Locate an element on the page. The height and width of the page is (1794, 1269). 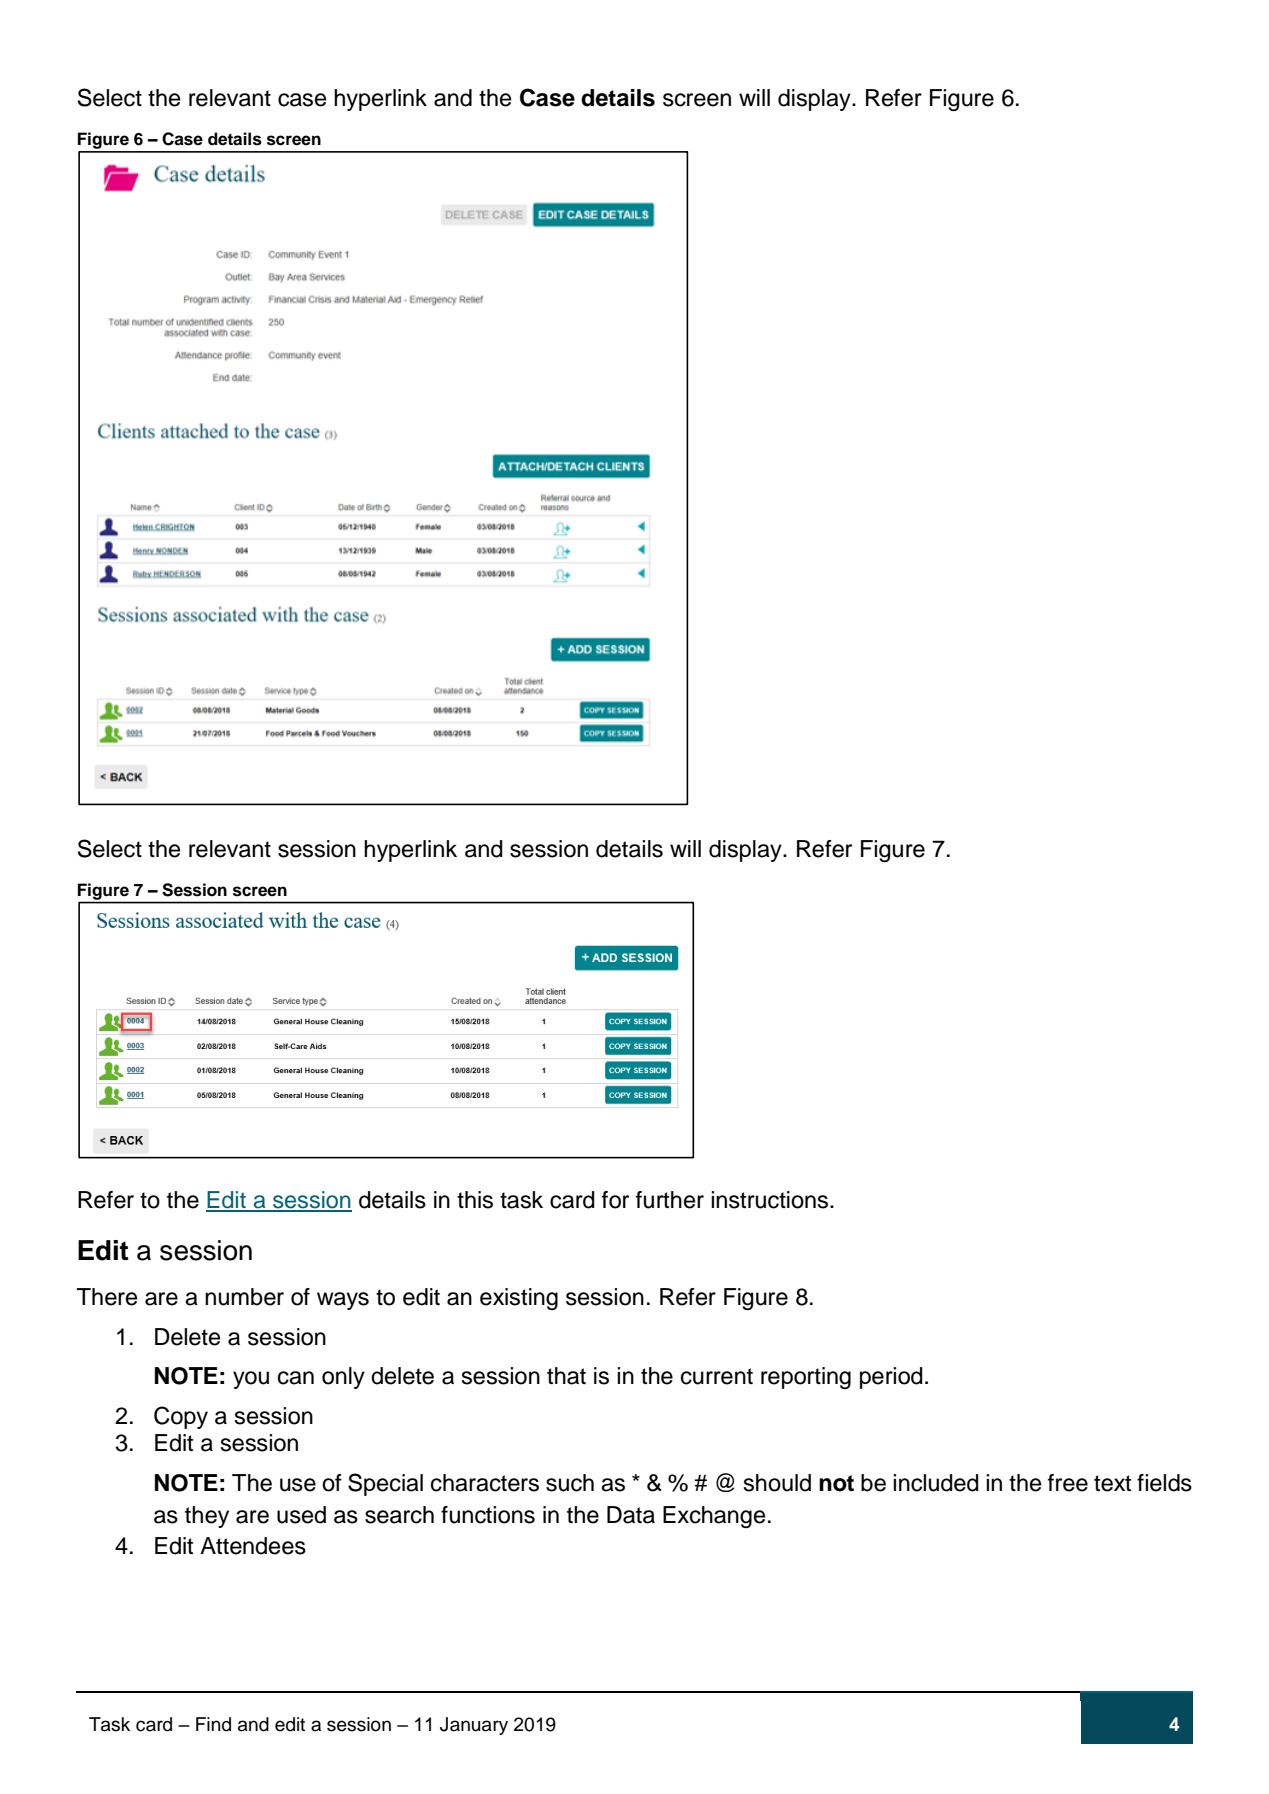
January is located at coordinates (474, 1726).
